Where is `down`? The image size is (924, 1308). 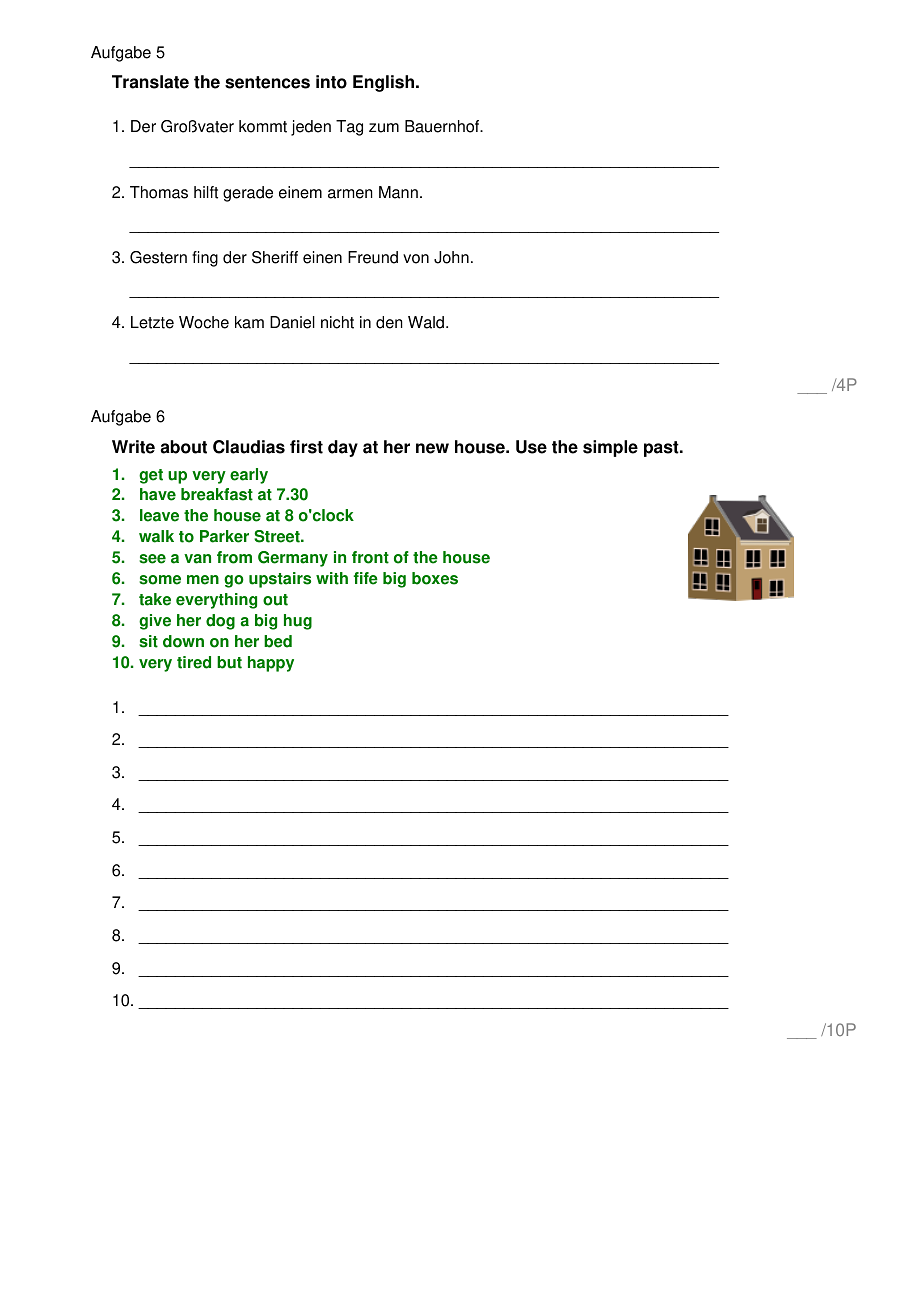
down is located at coordinates (183, 641).
